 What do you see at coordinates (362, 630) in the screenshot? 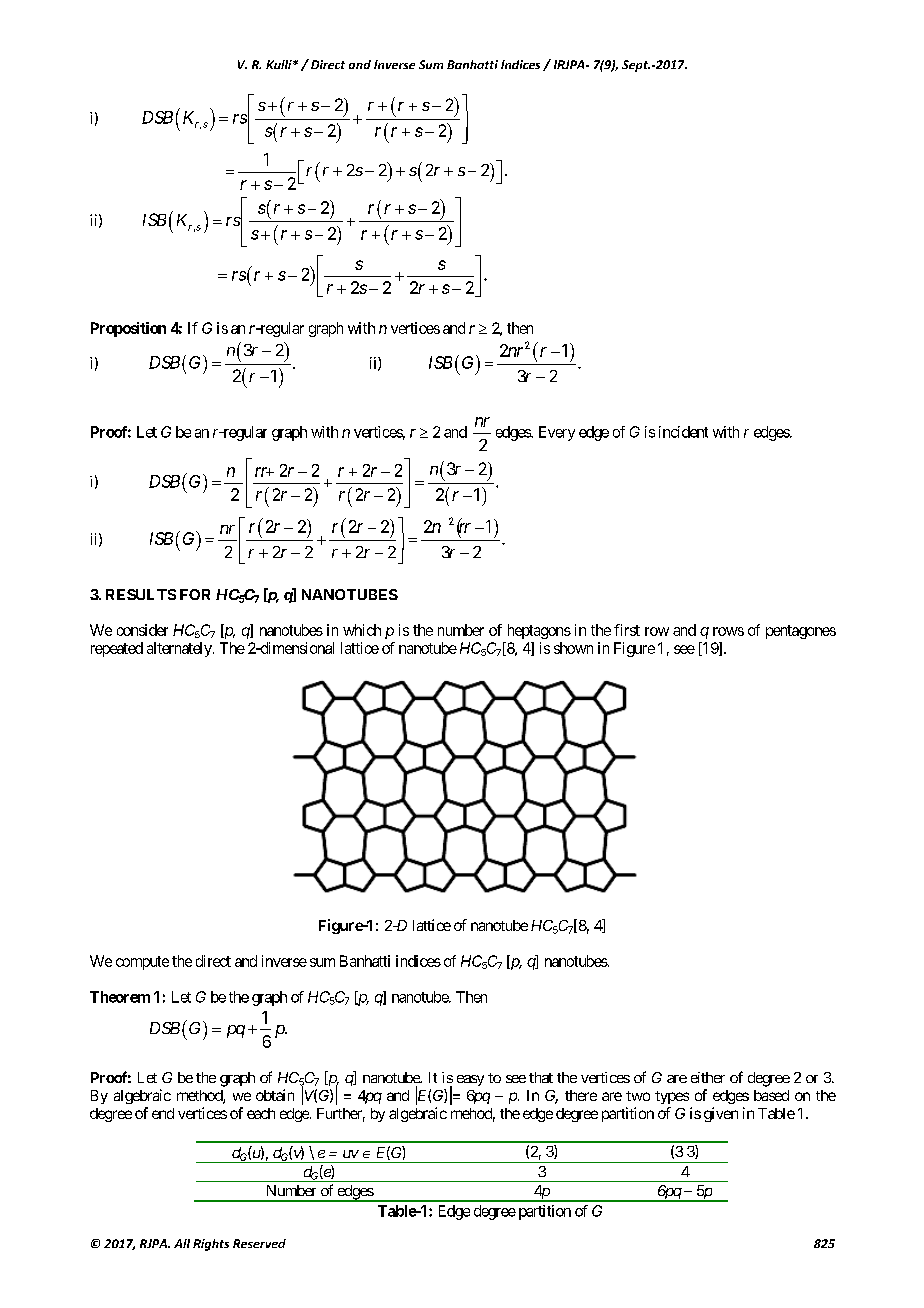
I see `which` at bounding box center [362, 630].
